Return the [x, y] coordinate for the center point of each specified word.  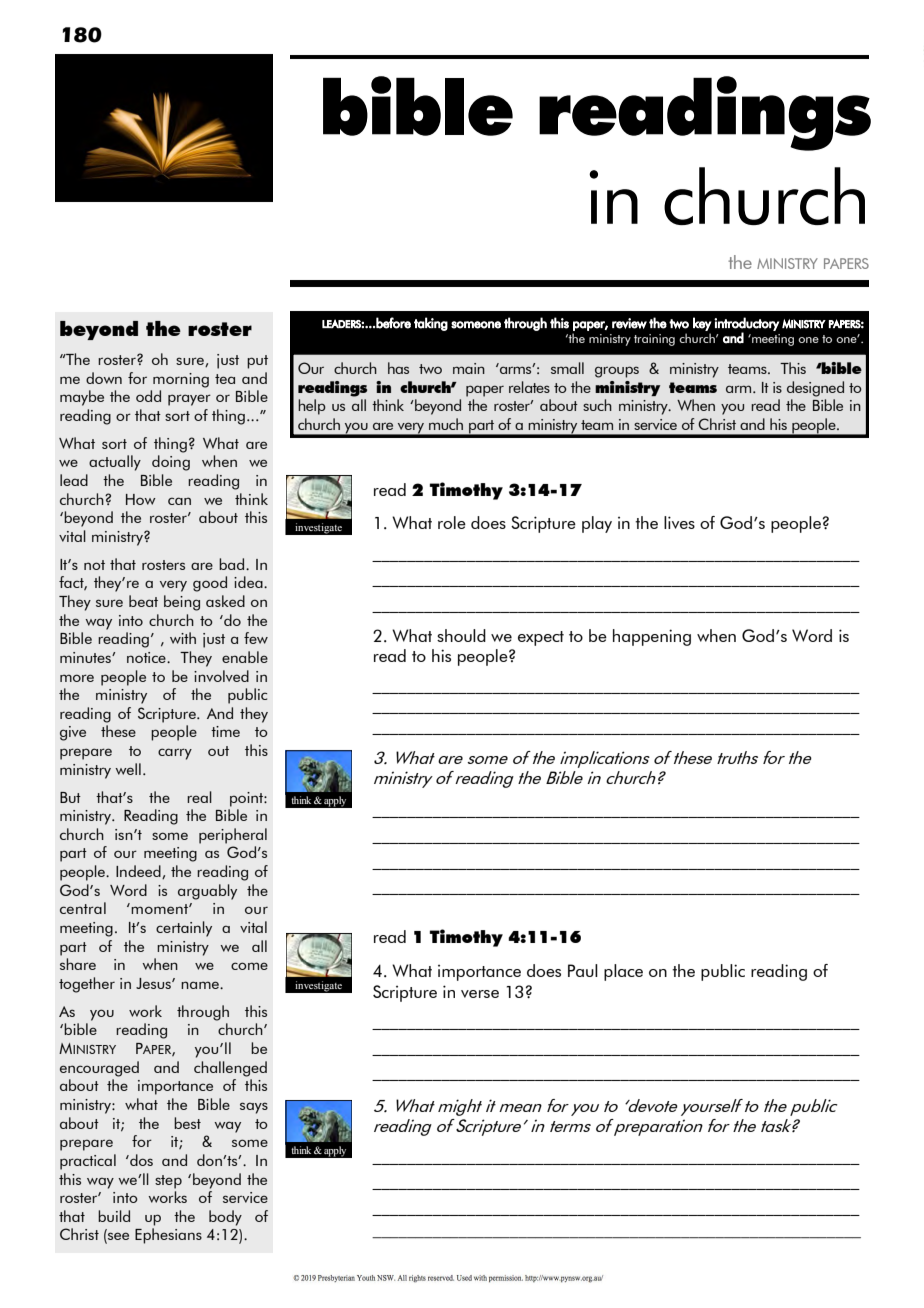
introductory [746, 325]
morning [181, 380]
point [247, 799]
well [128, 769]
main [469, 368]
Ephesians [168, 1236]
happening [652, 637]
